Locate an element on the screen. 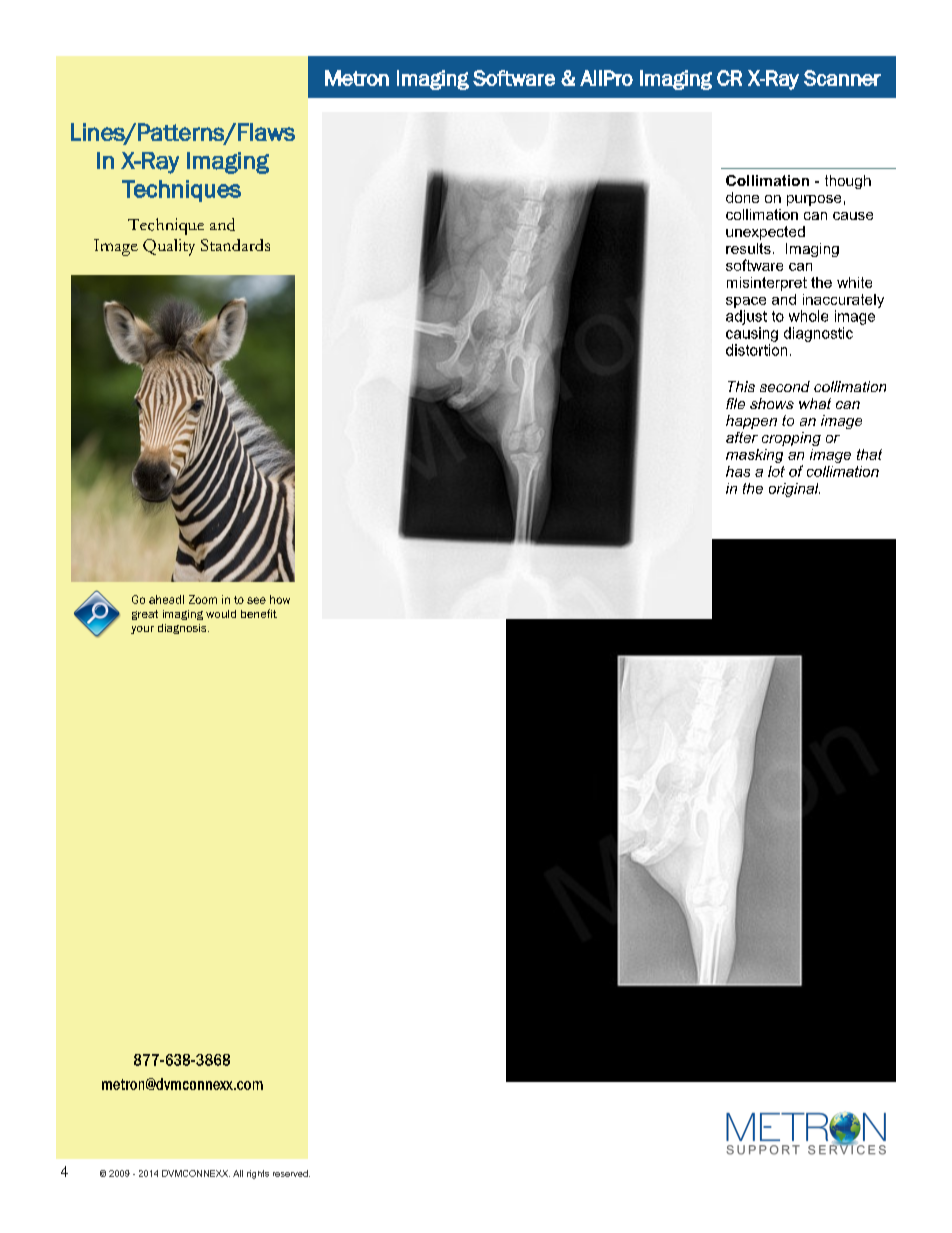 The width and height of the screenshot is (952, 1233). Standards is located at coordinates (235, 245).
